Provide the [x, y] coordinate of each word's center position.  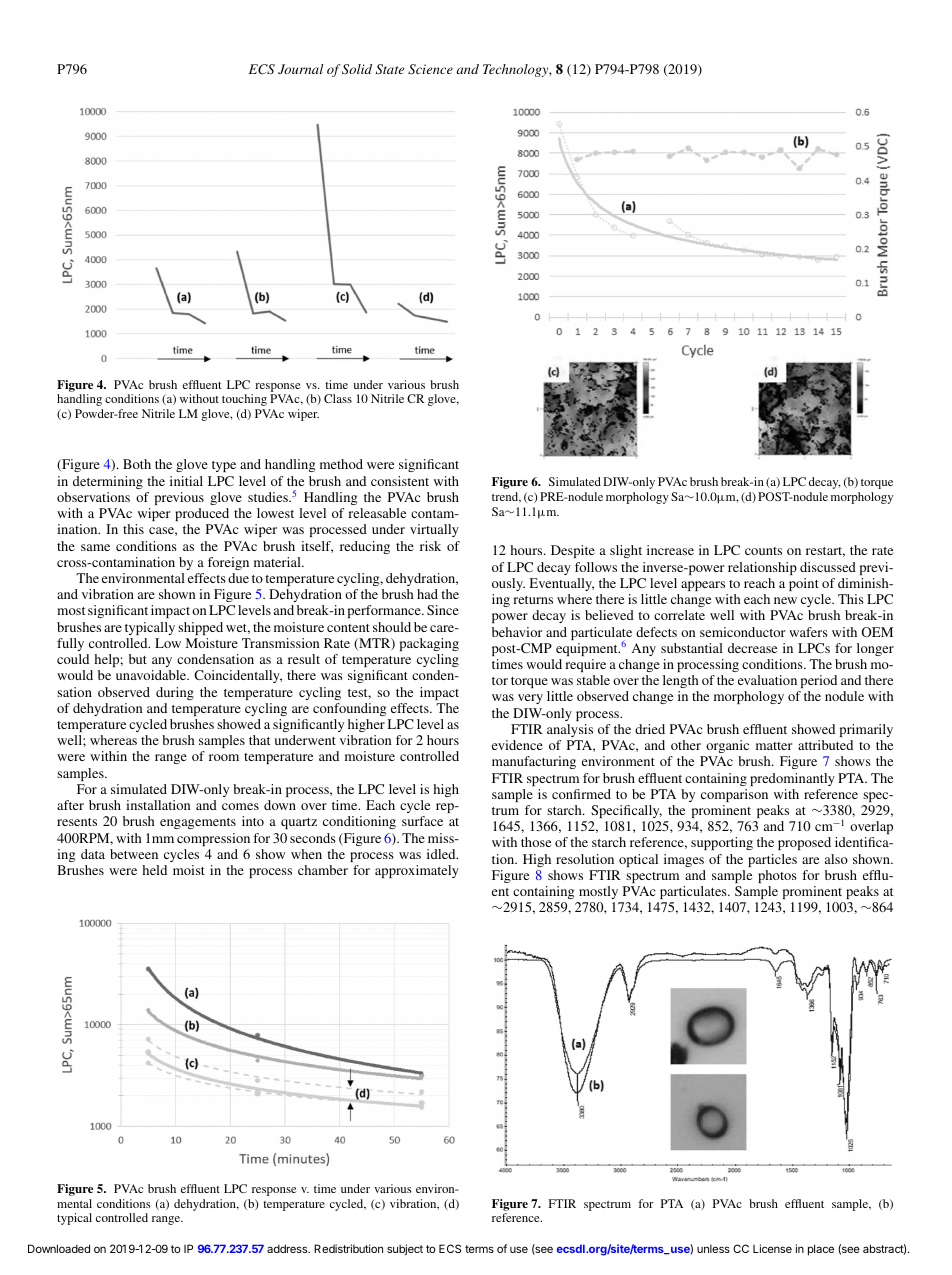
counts [763, 551]
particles [772, 860]
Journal [301, 69]
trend [506, 497]
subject [405, 1249]
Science [430, 69]
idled [442, 854]
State [390, 69]
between [134, 854]
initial [186, 481]
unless [713, 1249]
